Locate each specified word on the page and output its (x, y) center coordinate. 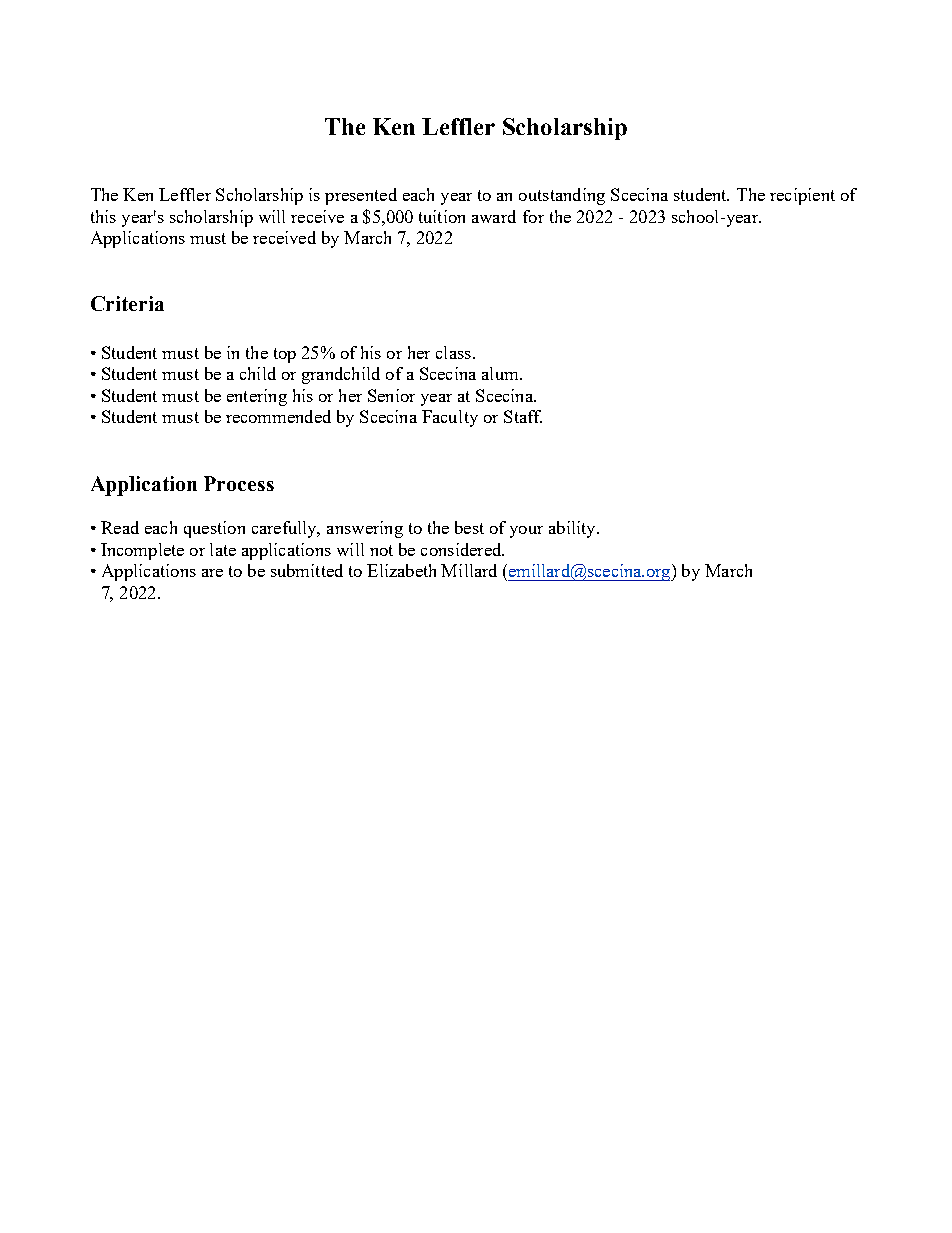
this (103, 216)
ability (573, 529)
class (453, 352)
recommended (278, 416)
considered (462, 549)
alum (501, 373)
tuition (442, 216)
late (223, 549)
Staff (523, 416)
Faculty (450, 418)
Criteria (127, 303)
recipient (802, 196)
